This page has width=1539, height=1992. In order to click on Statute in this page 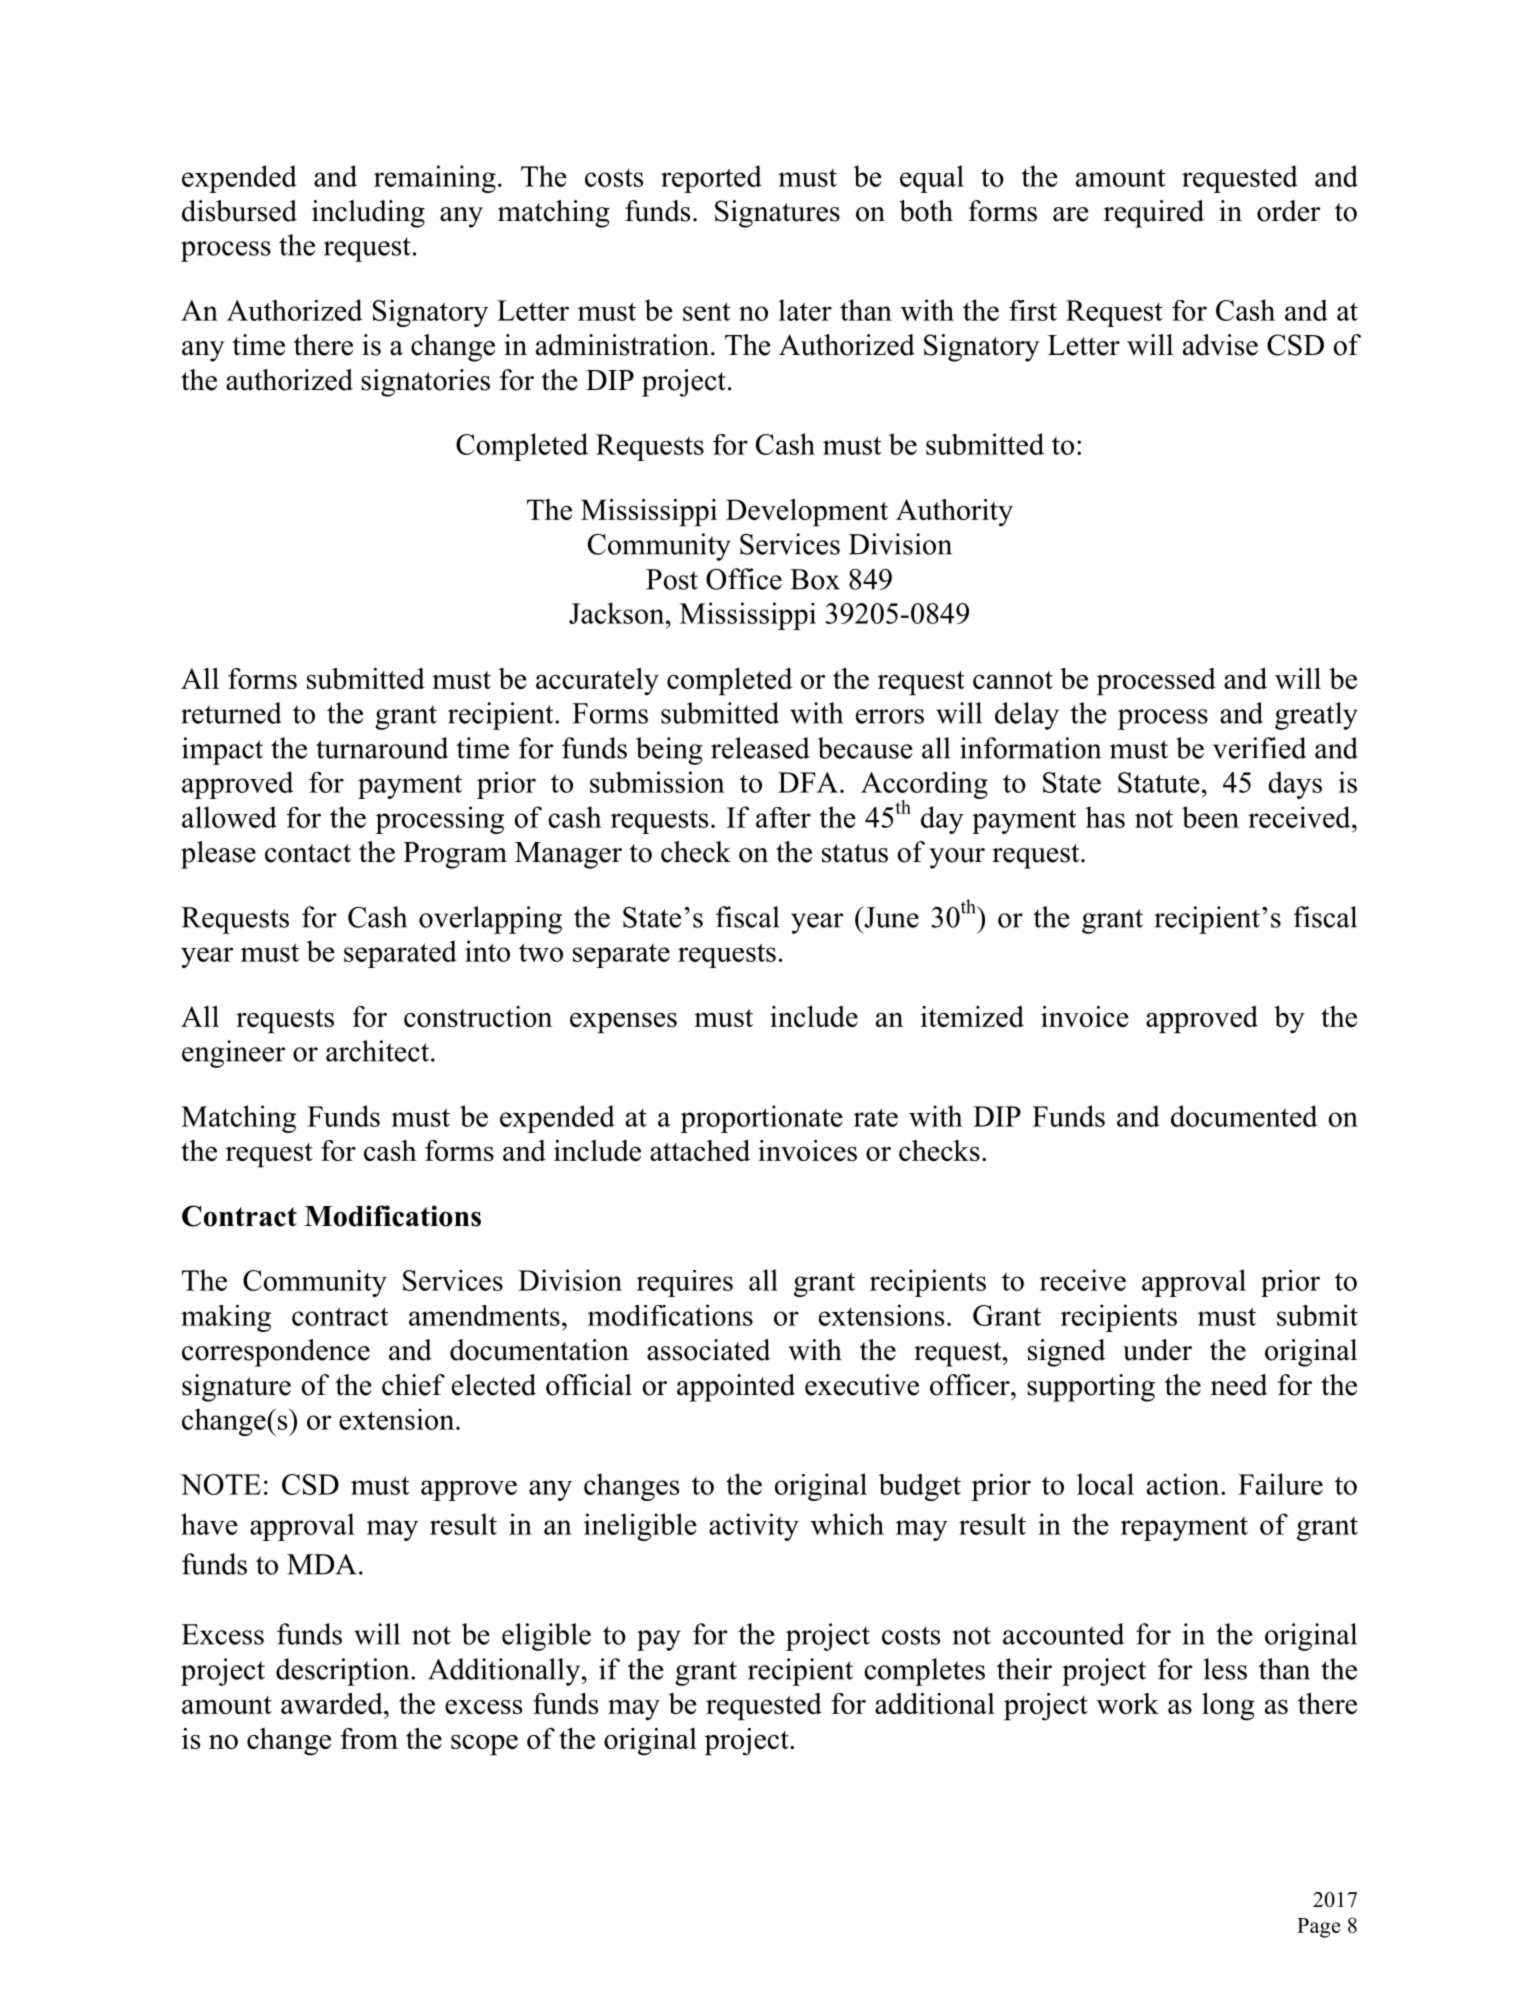, I will do `click(1159, 782)`.
